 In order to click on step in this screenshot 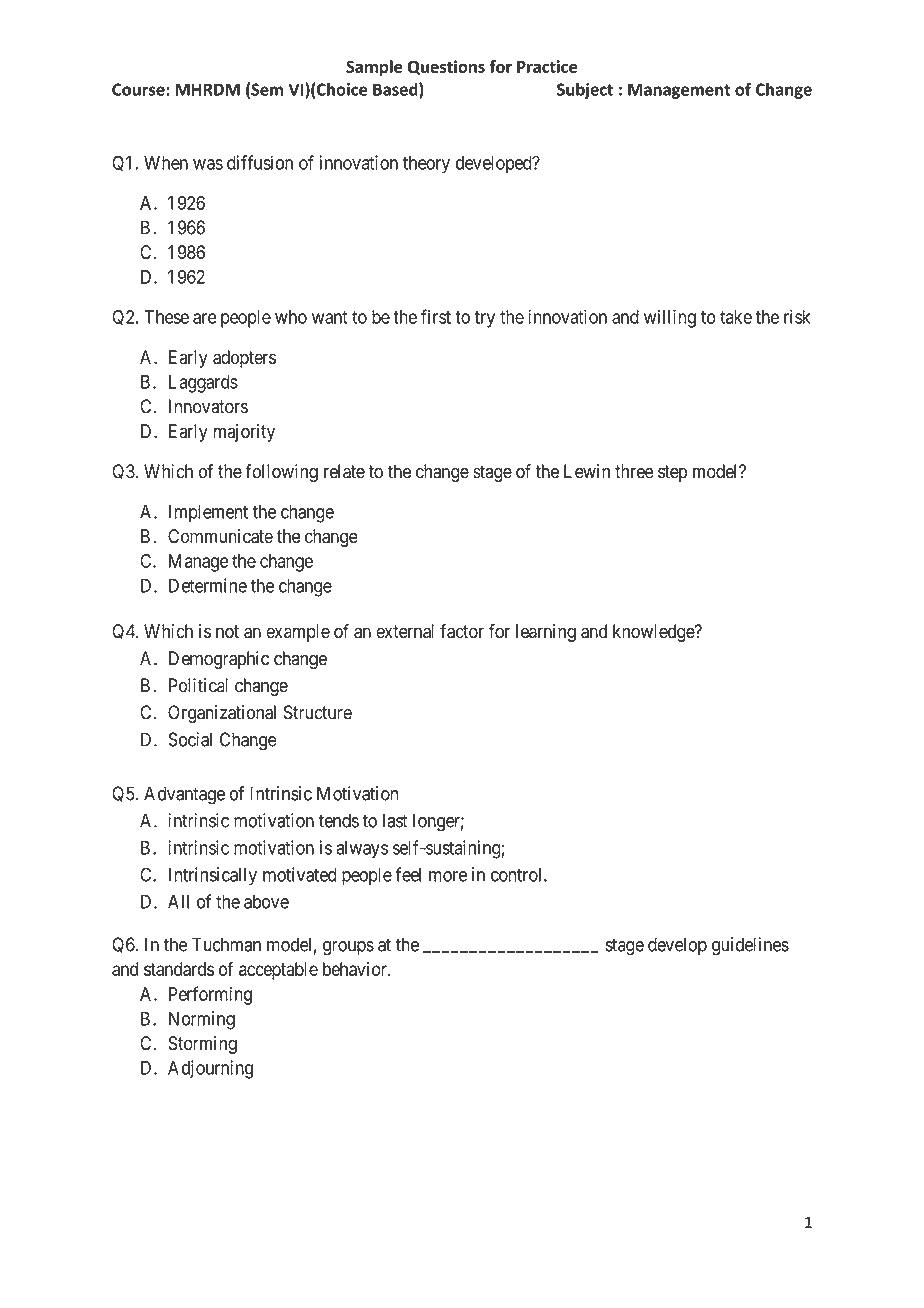, I will do `click(672, 473)`.
